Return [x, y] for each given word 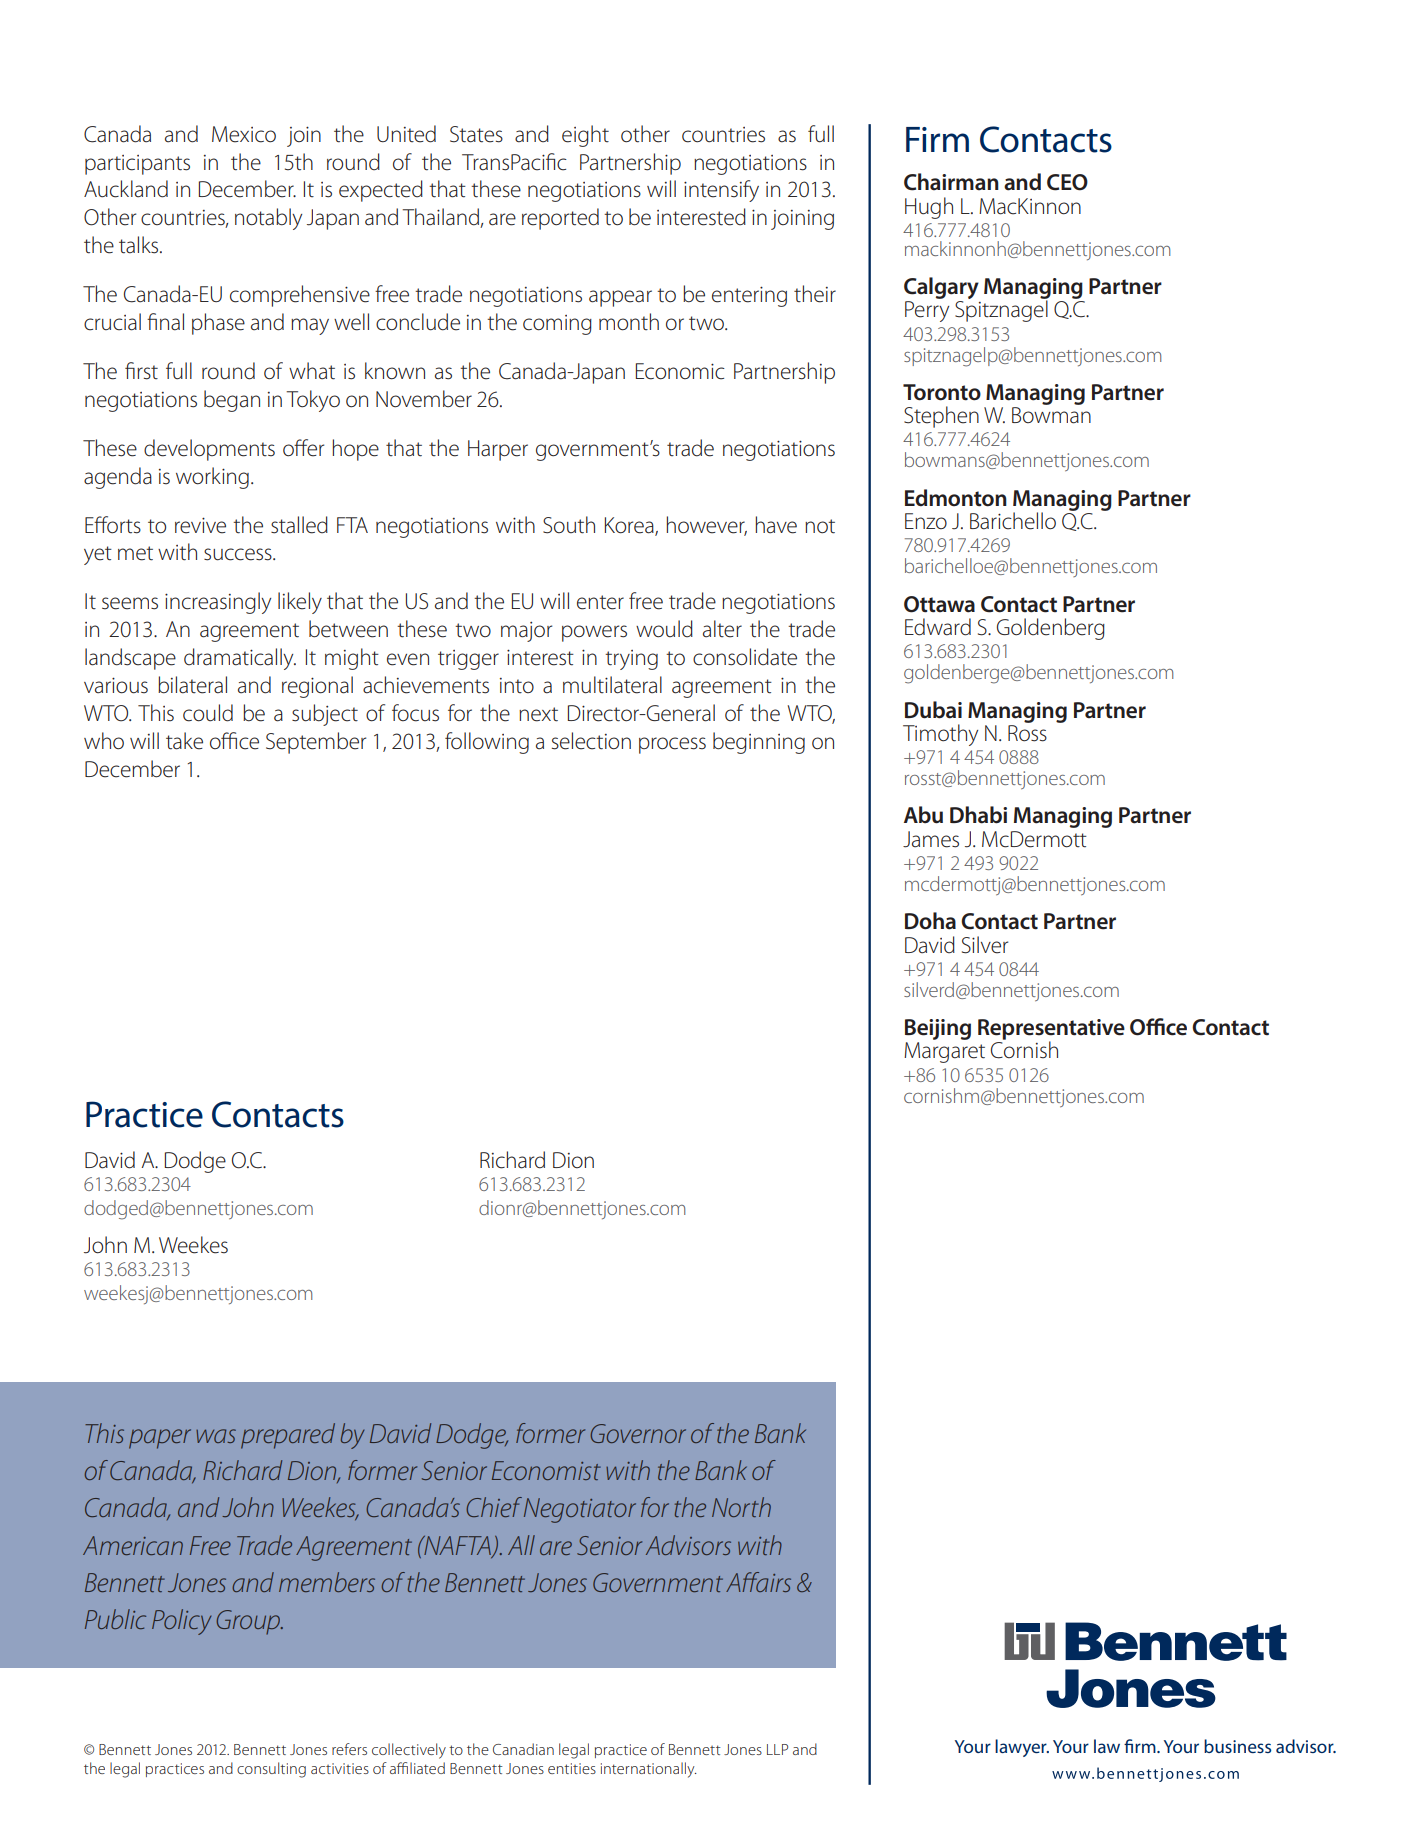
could [208, 713]
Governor [638, 1433]
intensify [721, 191]
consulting [271, 1770]
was [216, 1436]
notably [268, 219]
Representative [1051, 1030]
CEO [1067, 182]
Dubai [933, 710]
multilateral [612, 685]
